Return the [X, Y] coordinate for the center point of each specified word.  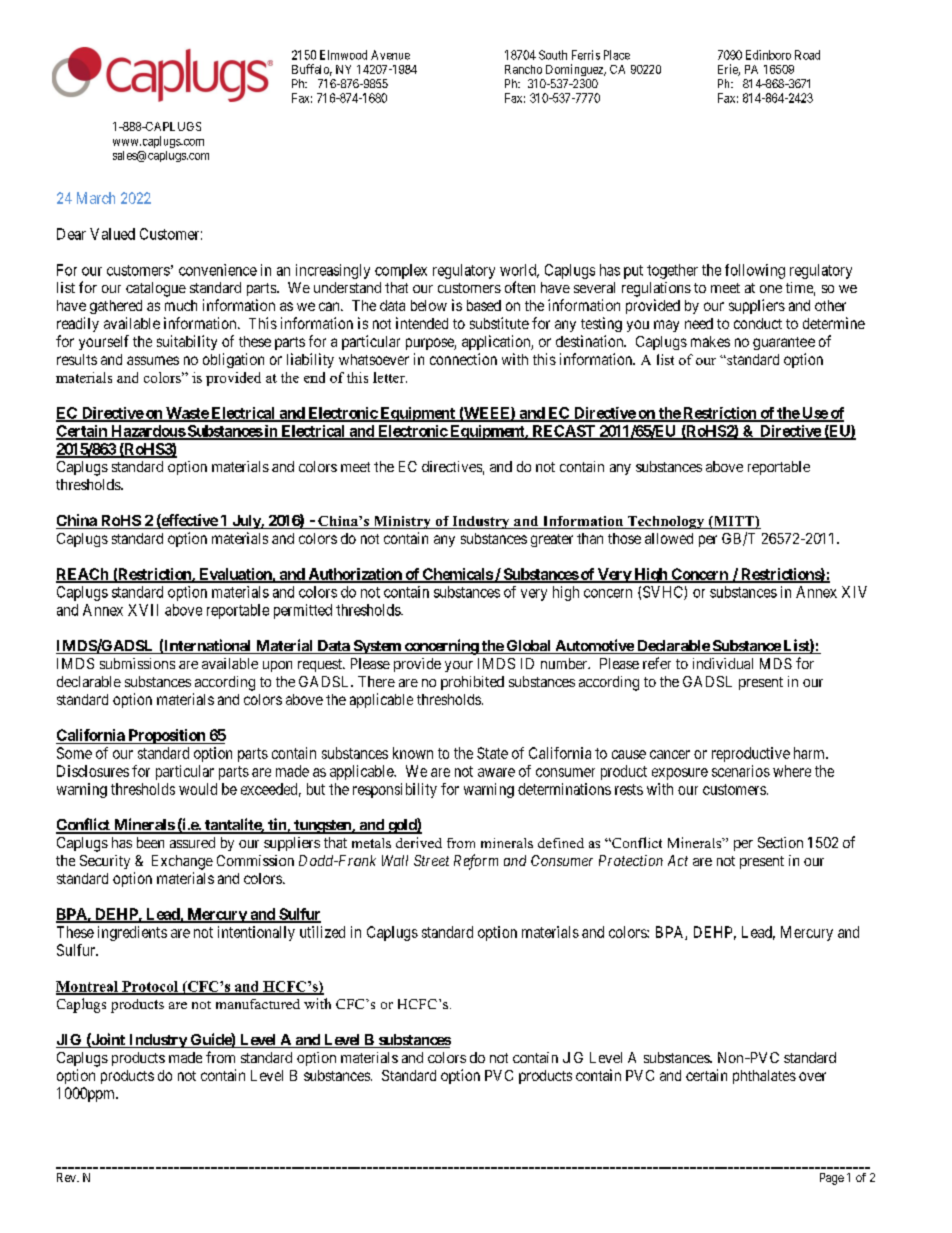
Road [807, 55]
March [96, 198]
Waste [187, 414]
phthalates [764, 1077]
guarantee [784, 343]
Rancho [523, 69]
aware [496, 772]
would [198, 789]
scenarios [741, 771]
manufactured [258, 1004]
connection [463, 359]
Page [832, 1179]
